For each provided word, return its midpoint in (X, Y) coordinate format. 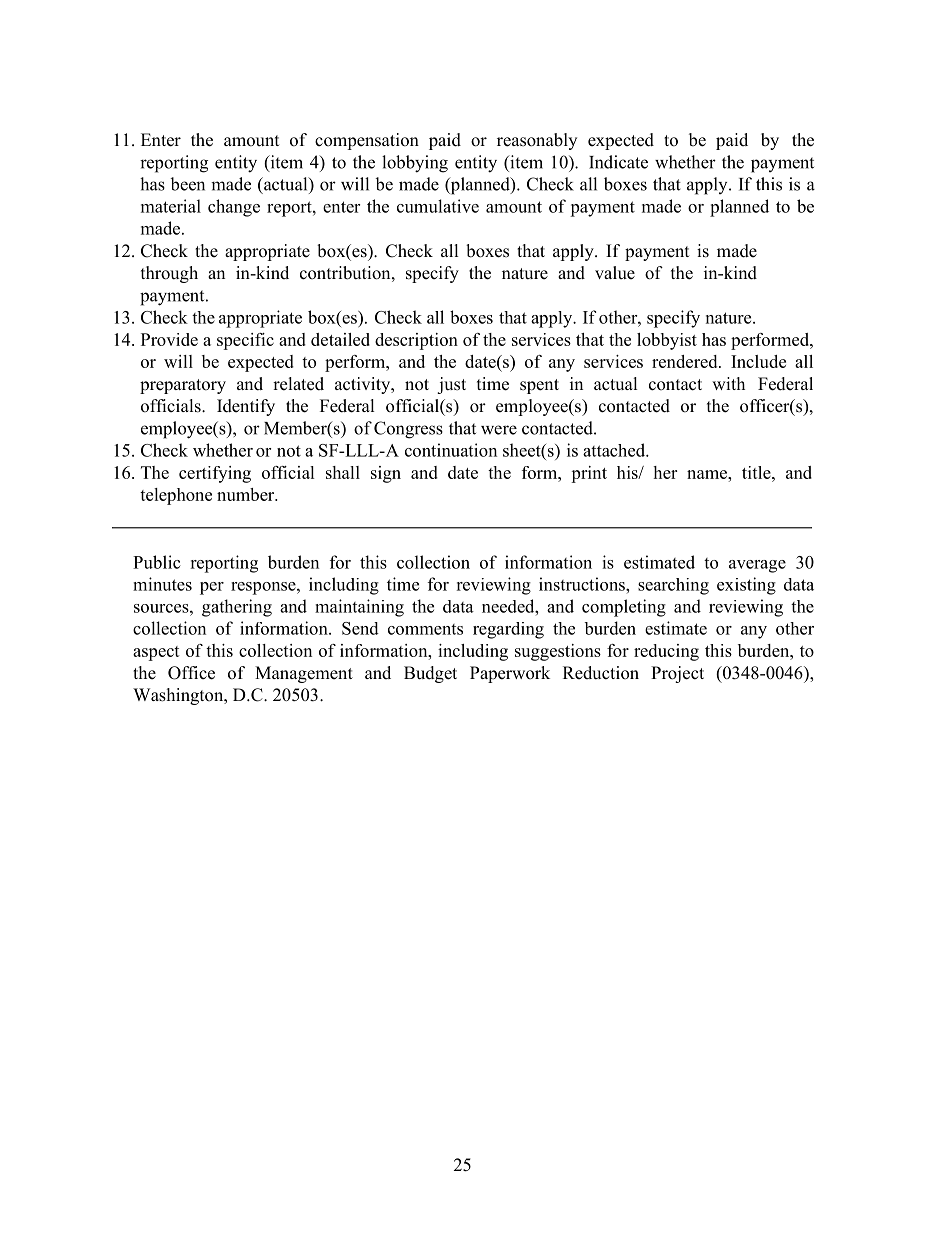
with (728, 383)
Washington (179, 696)
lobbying (415, 164)
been (187, 184)
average (757, 566)
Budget (430, 674)
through (169, 274)
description (416, 341)
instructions (583, 584)
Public (157, 562)
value (615, 273)
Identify (246, 407)
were (499, 430)
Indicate (618, 162)
